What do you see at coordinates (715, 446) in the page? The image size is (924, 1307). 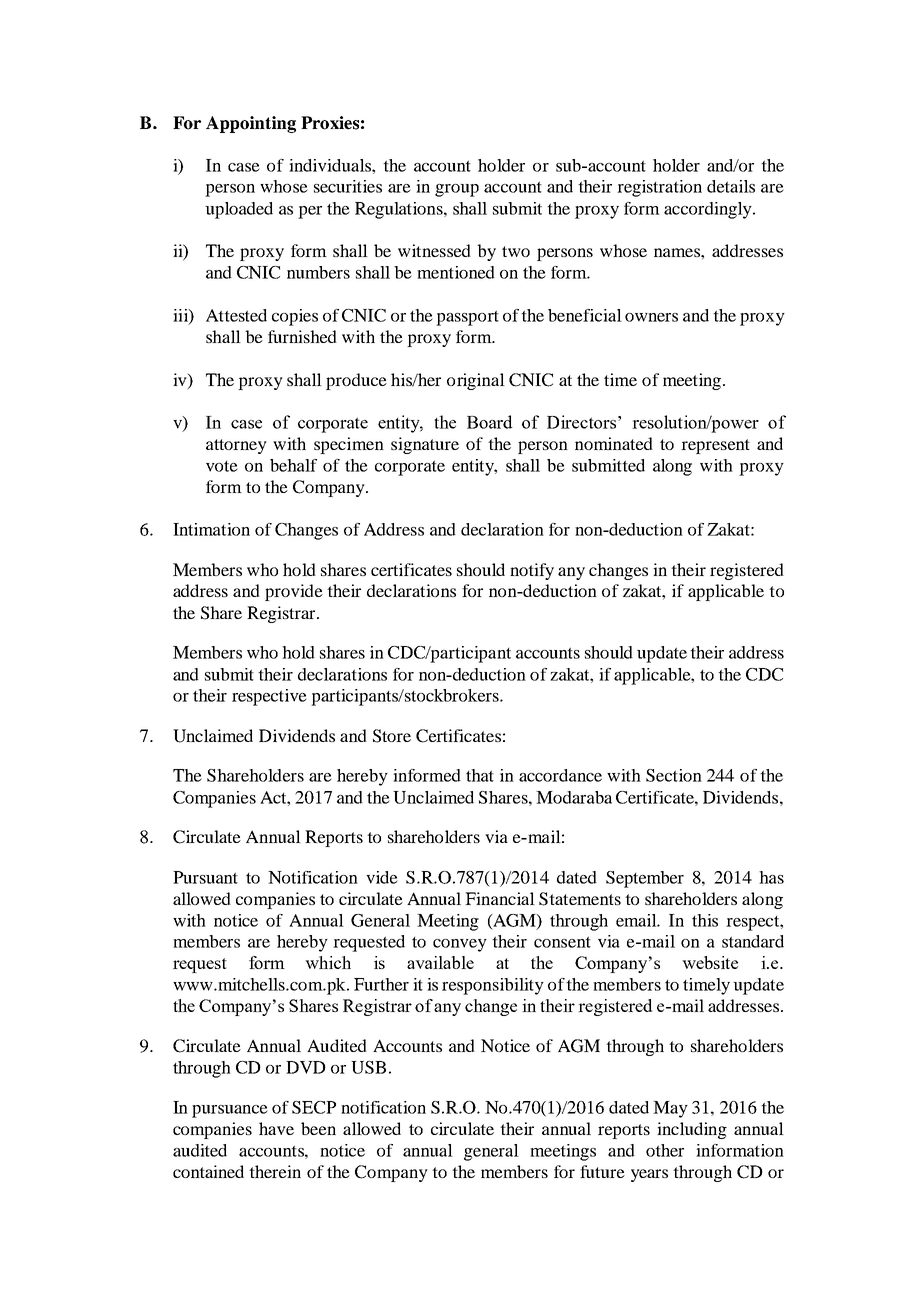 I see `represent` at bounding box center [715, 446].
